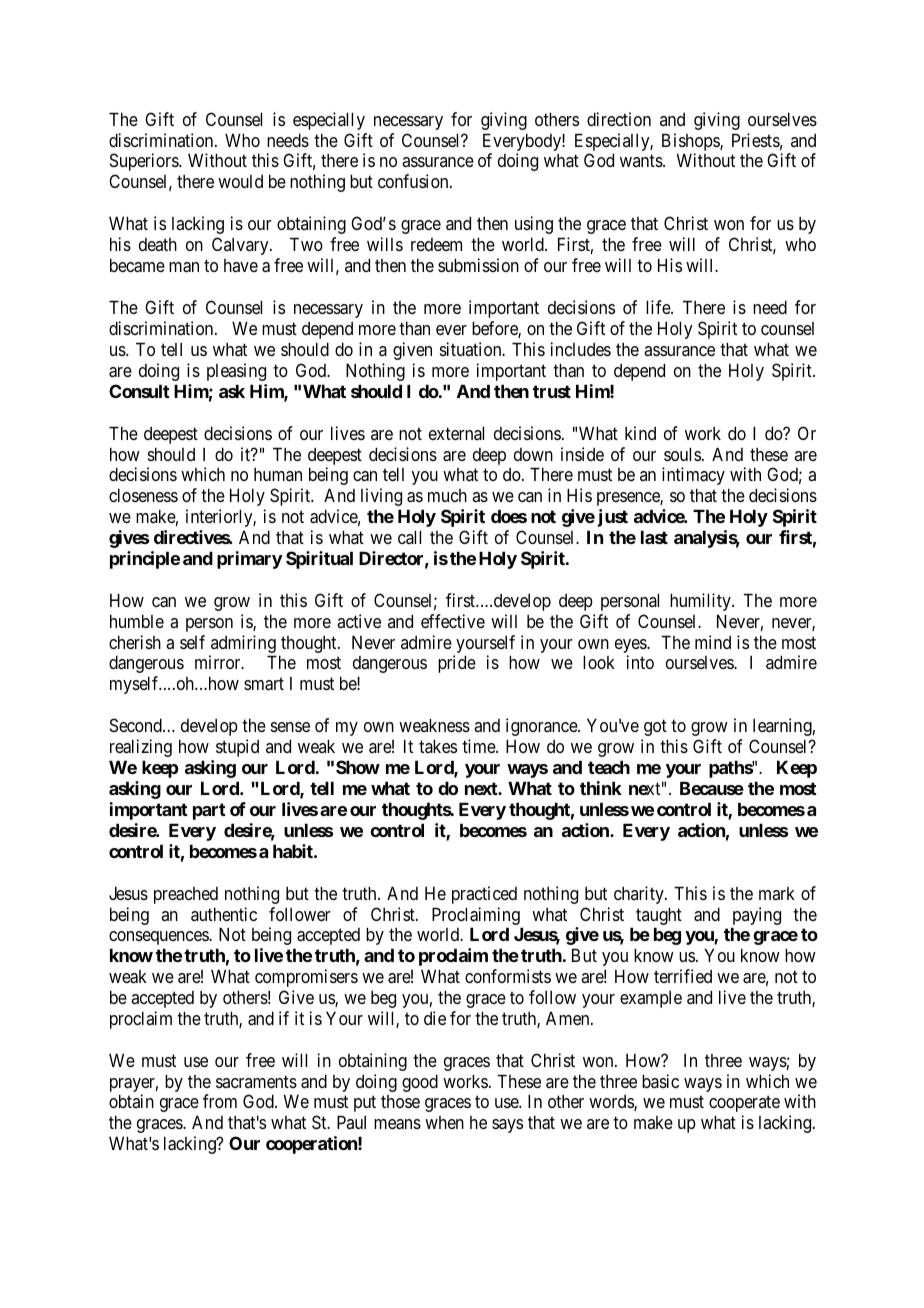 This screenshot has height=1308, width=924. What do you see at coordinates (414, 181) in the screenshot?
I see `confusion` at bounding box center [414, 181].
